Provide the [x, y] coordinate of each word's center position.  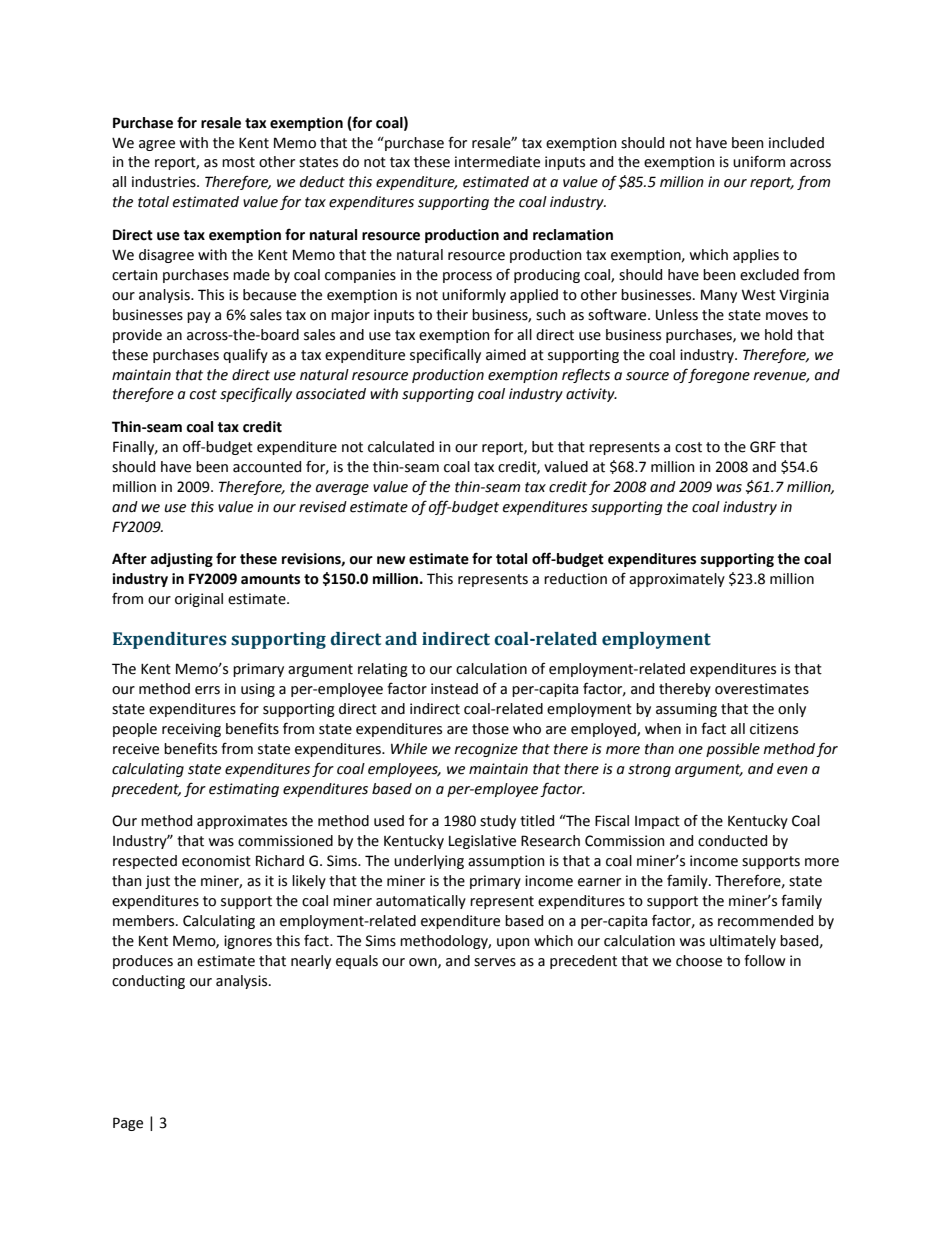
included [796, 143]
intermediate [497, 162]
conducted [732, 841]
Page [128, 1124]
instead [454, 689]
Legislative [482, 842]
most [238, 162]
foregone [719, 375]
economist [216, 861]
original [199, 600]
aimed [506, 355]
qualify [245, 355]
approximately [677, 580]
